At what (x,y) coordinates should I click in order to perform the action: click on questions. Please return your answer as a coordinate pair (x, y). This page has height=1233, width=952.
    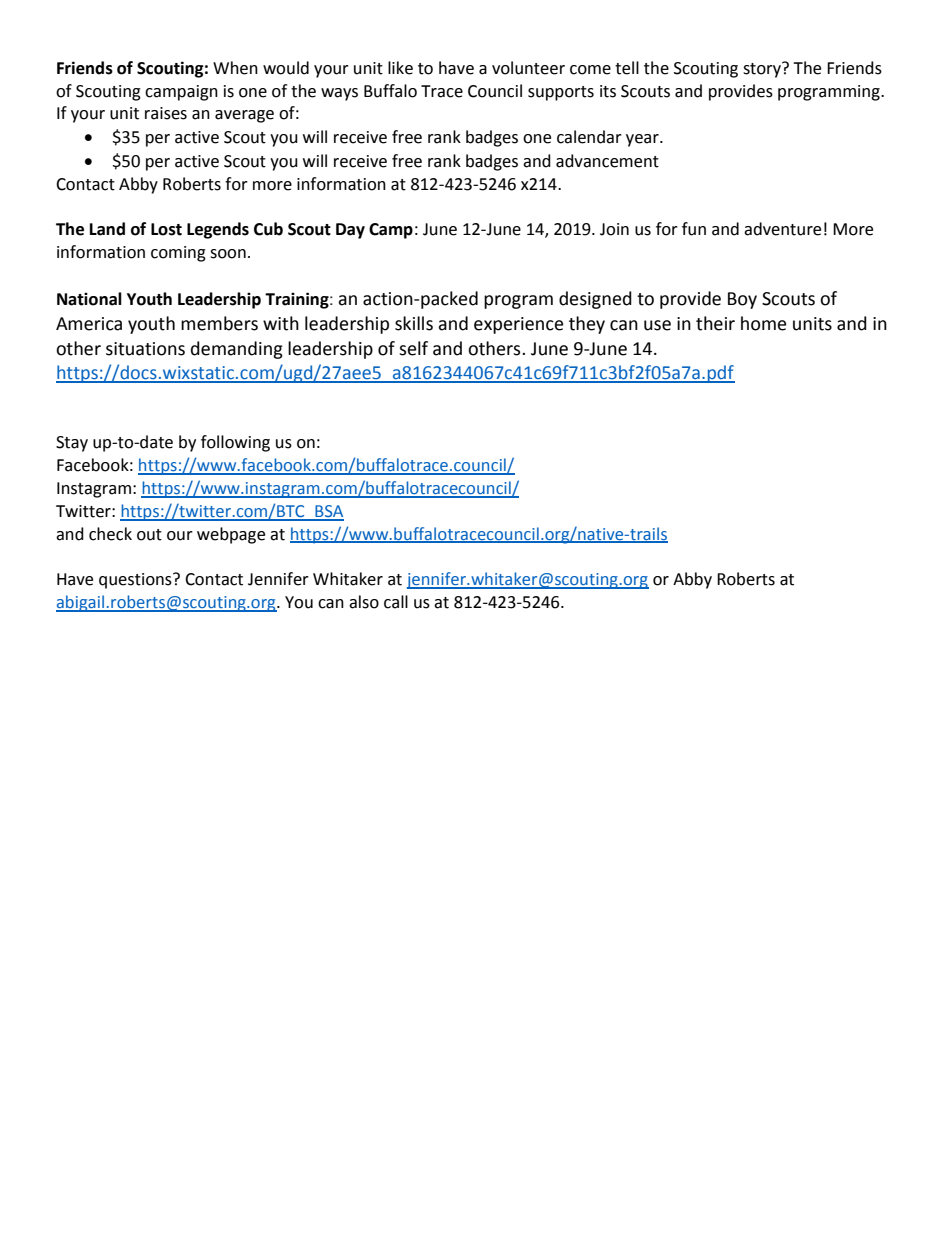
    Looking at the image, I should click on (136, 581).
